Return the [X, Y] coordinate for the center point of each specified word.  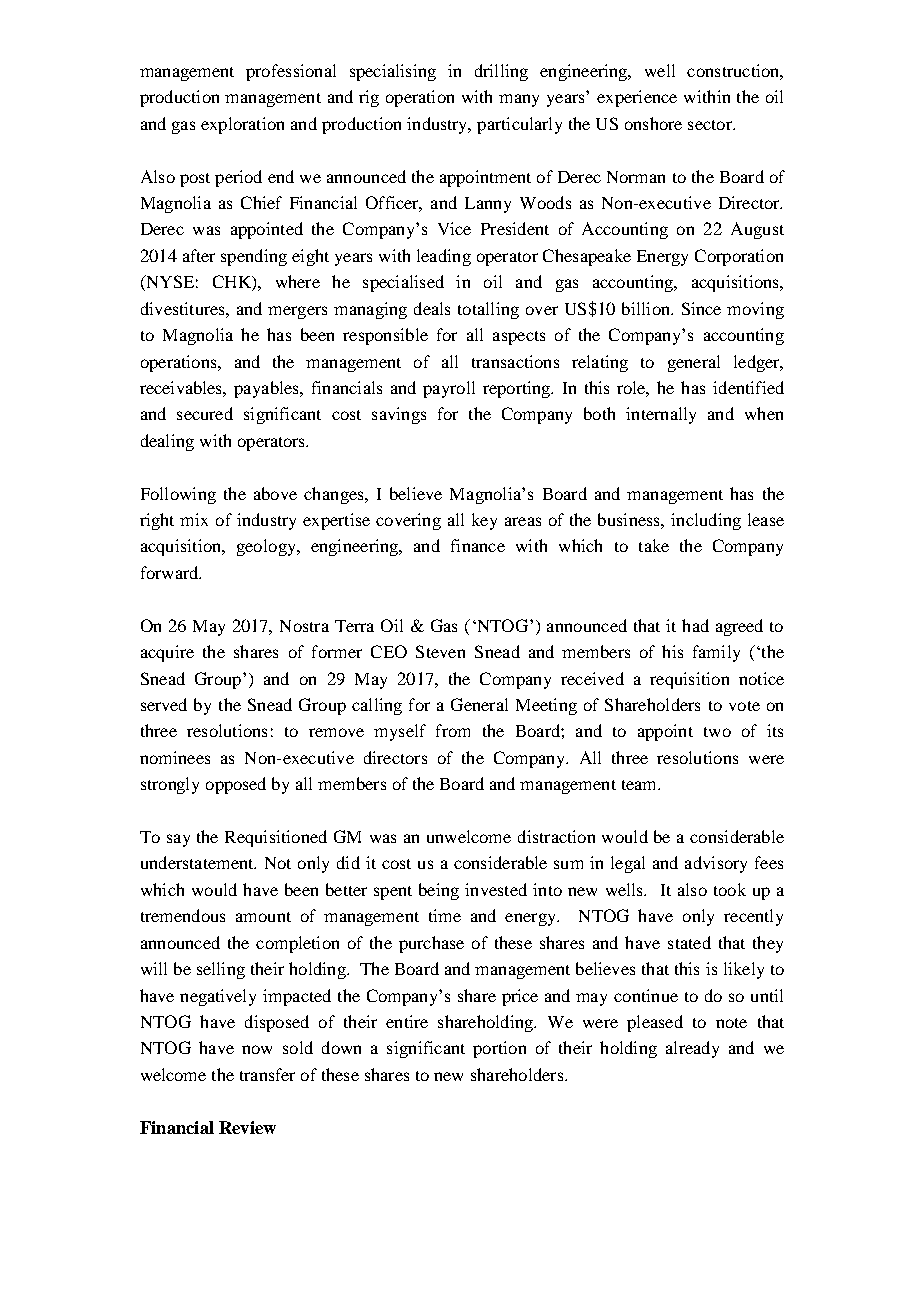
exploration [242, 125]
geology [267, 547]
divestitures [184, 308]
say [178, 840]
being [439, 891]
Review [247, 1127]
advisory [716, 864]
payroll [449, 389]
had [695, 625]
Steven [440, 651]
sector [711, 125]
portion [499, 1049]
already [692, 1049]
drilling [501, 72]
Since [701, 308]
